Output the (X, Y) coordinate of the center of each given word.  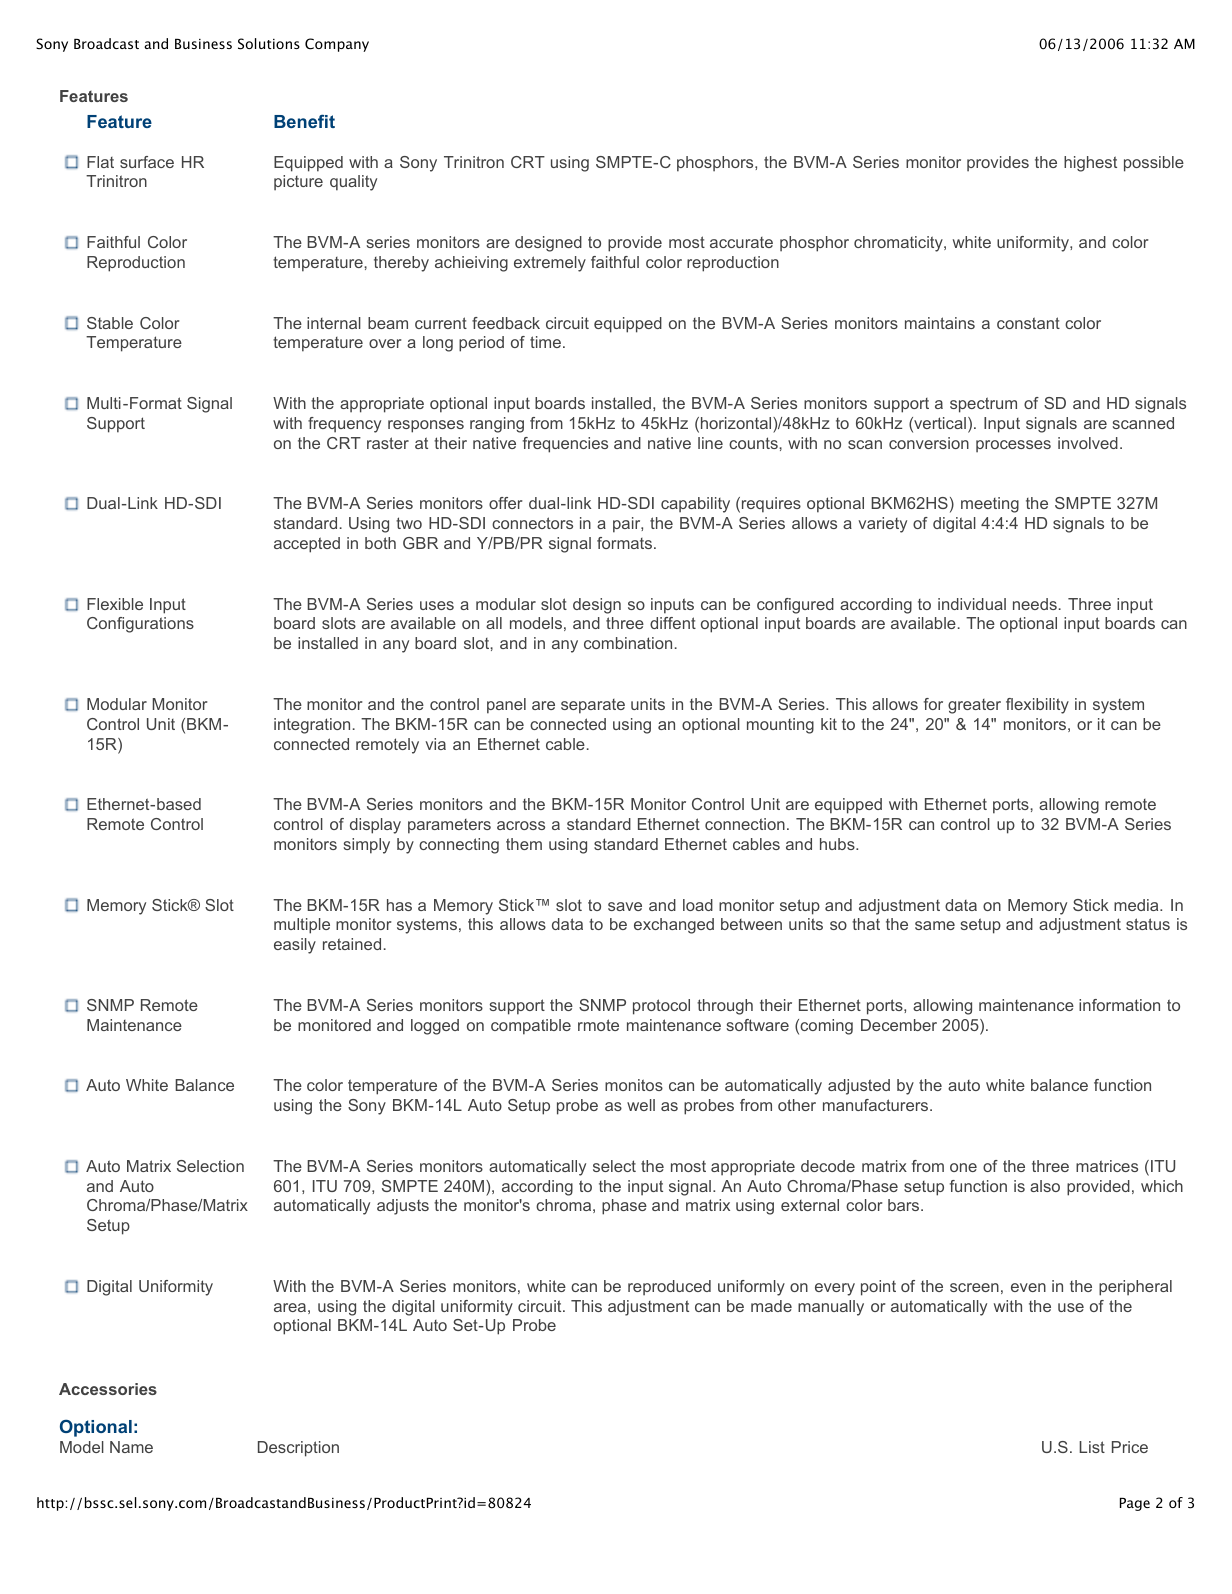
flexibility (1037, 706)
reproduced (669, 1288)
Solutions (269, 44)
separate (593, 706)
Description (298, 1449)
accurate (741, 242)
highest (1090, 164)
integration (312, 726)
